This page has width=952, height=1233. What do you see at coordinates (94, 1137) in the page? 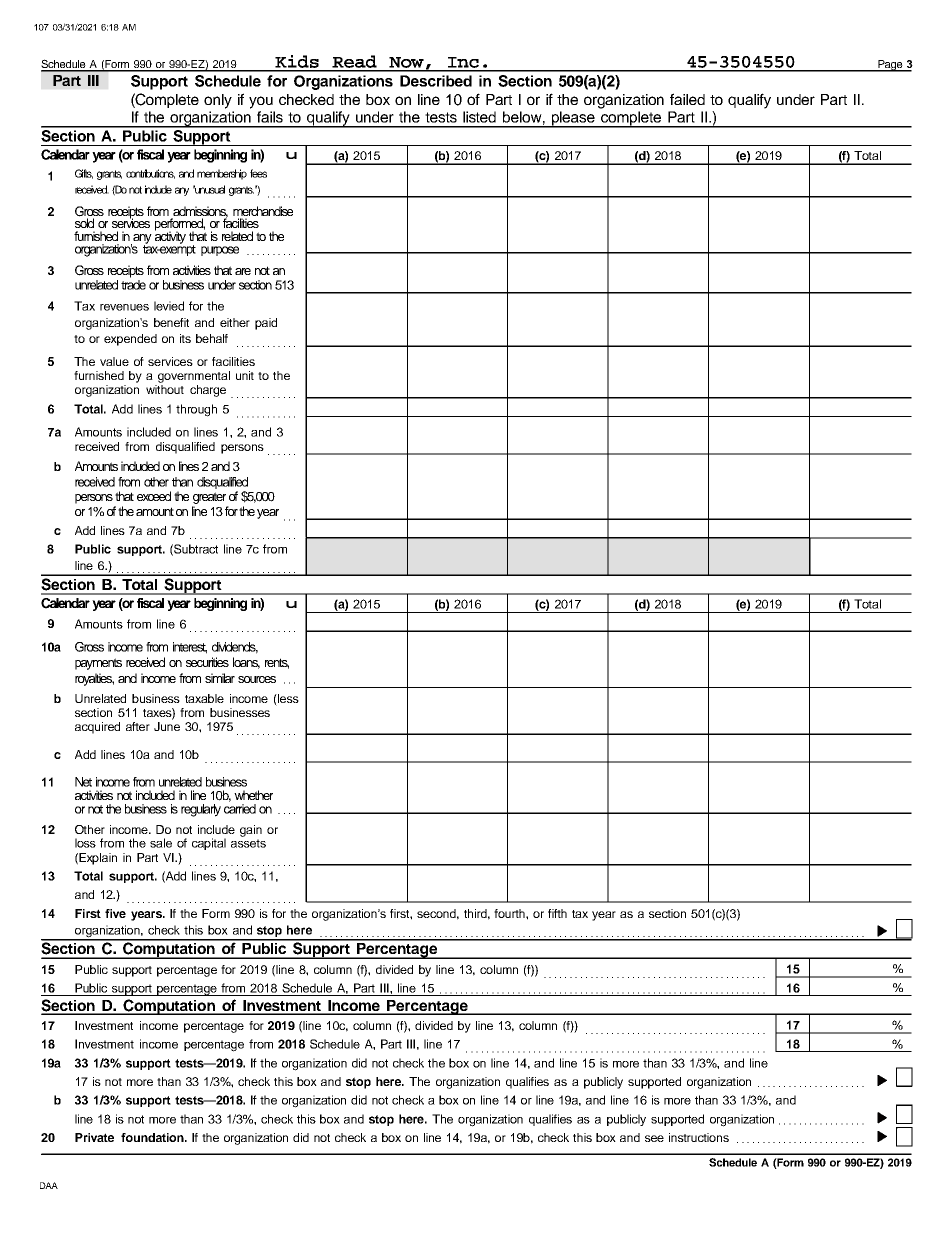
I see `Private` at bounding box center [94, 1137].
